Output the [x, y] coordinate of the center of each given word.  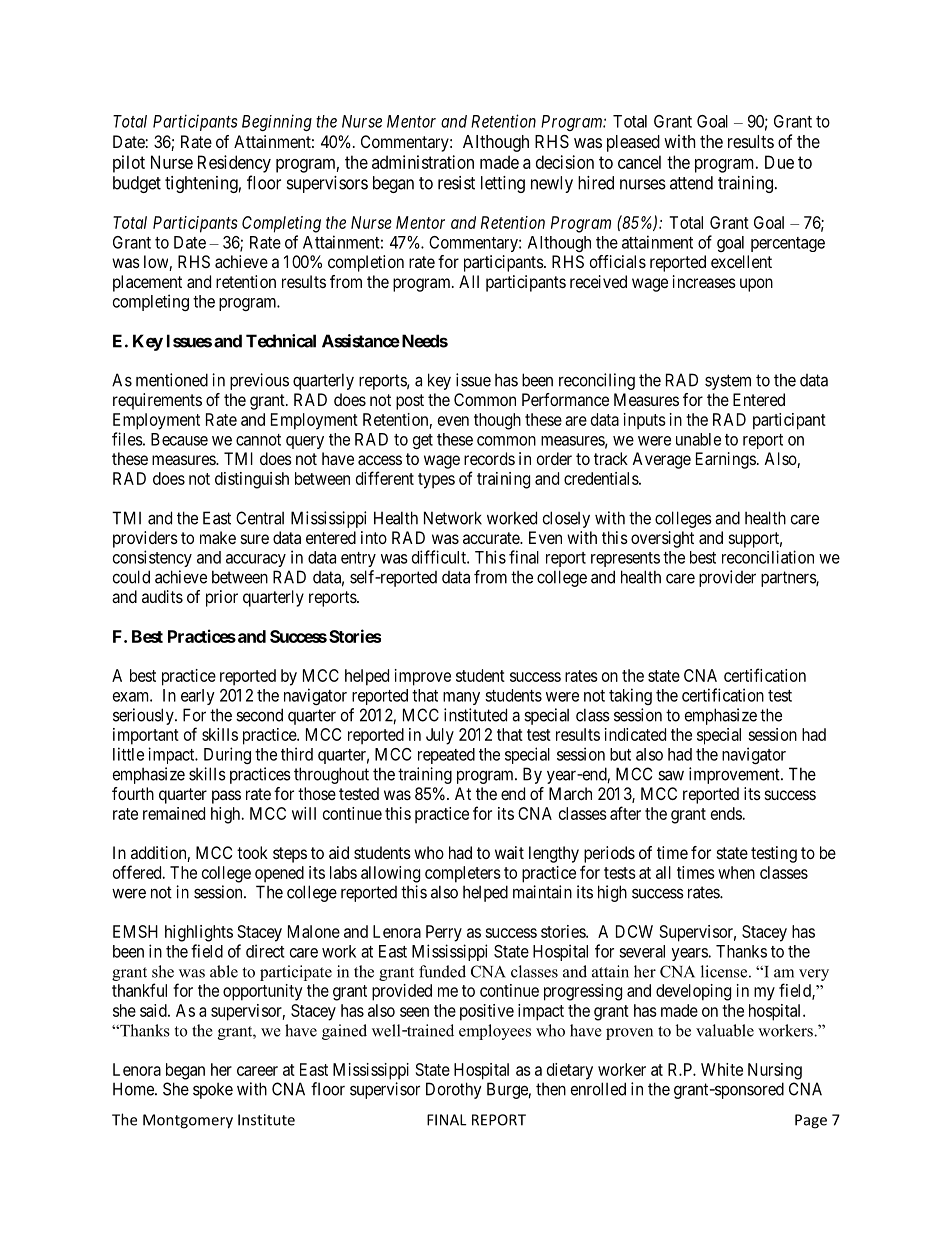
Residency [234, 164]
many [461, 698]
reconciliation [768, 557]
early [198, 697]
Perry [444, 933]
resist [456, 183]
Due [779, 162]
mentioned [172, 380]
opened [279, 874]
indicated [635, 734]
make [218, 537]
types [436, 481]
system [728, 382]
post [410, 402]
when [736, 872]
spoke [213, 1091]
